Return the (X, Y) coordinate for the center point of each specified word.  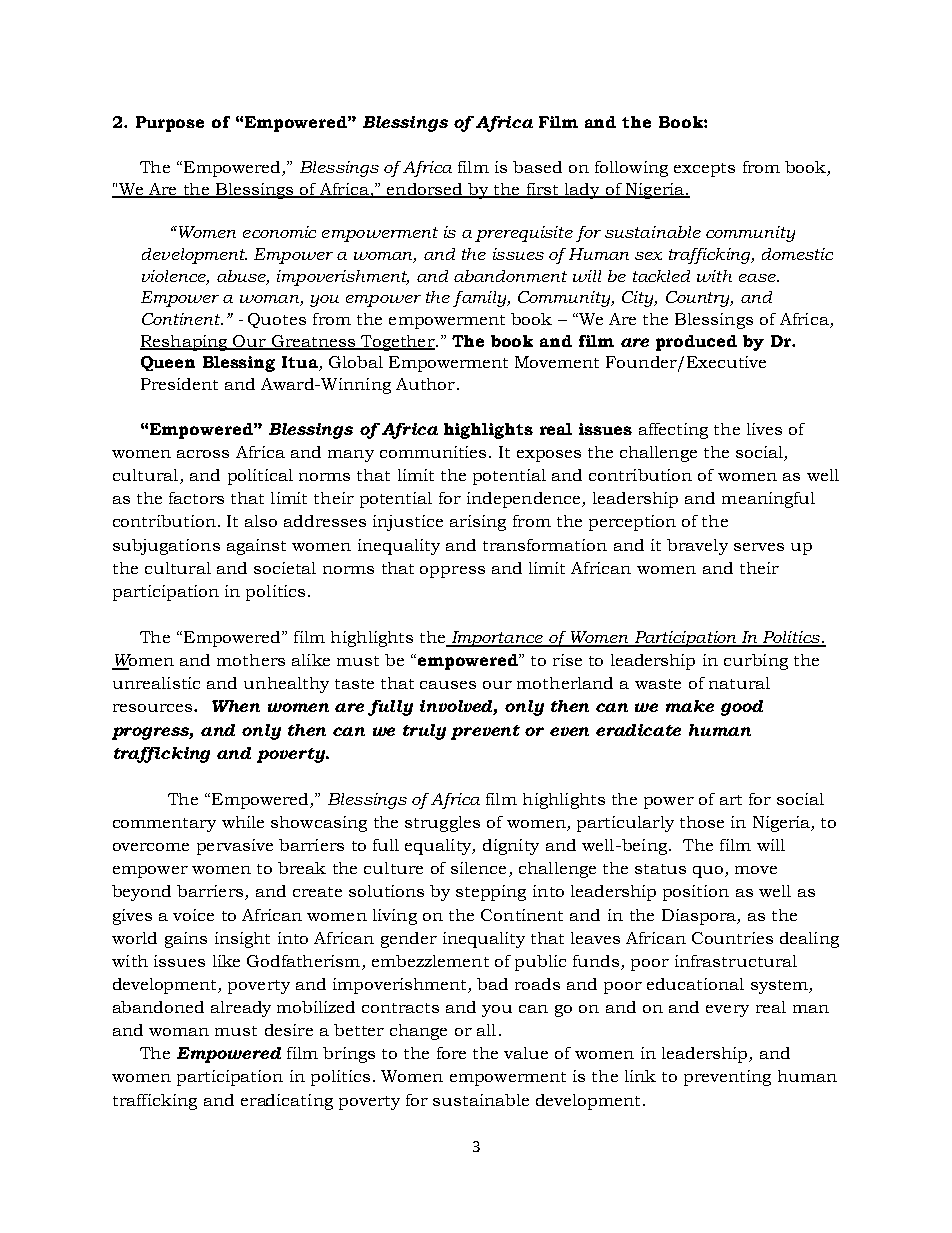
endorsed (425, 190)
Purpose (170, 124)
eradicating (287, 1102)
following (631, 169)
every (727, 1011)
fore (451, 1053)
